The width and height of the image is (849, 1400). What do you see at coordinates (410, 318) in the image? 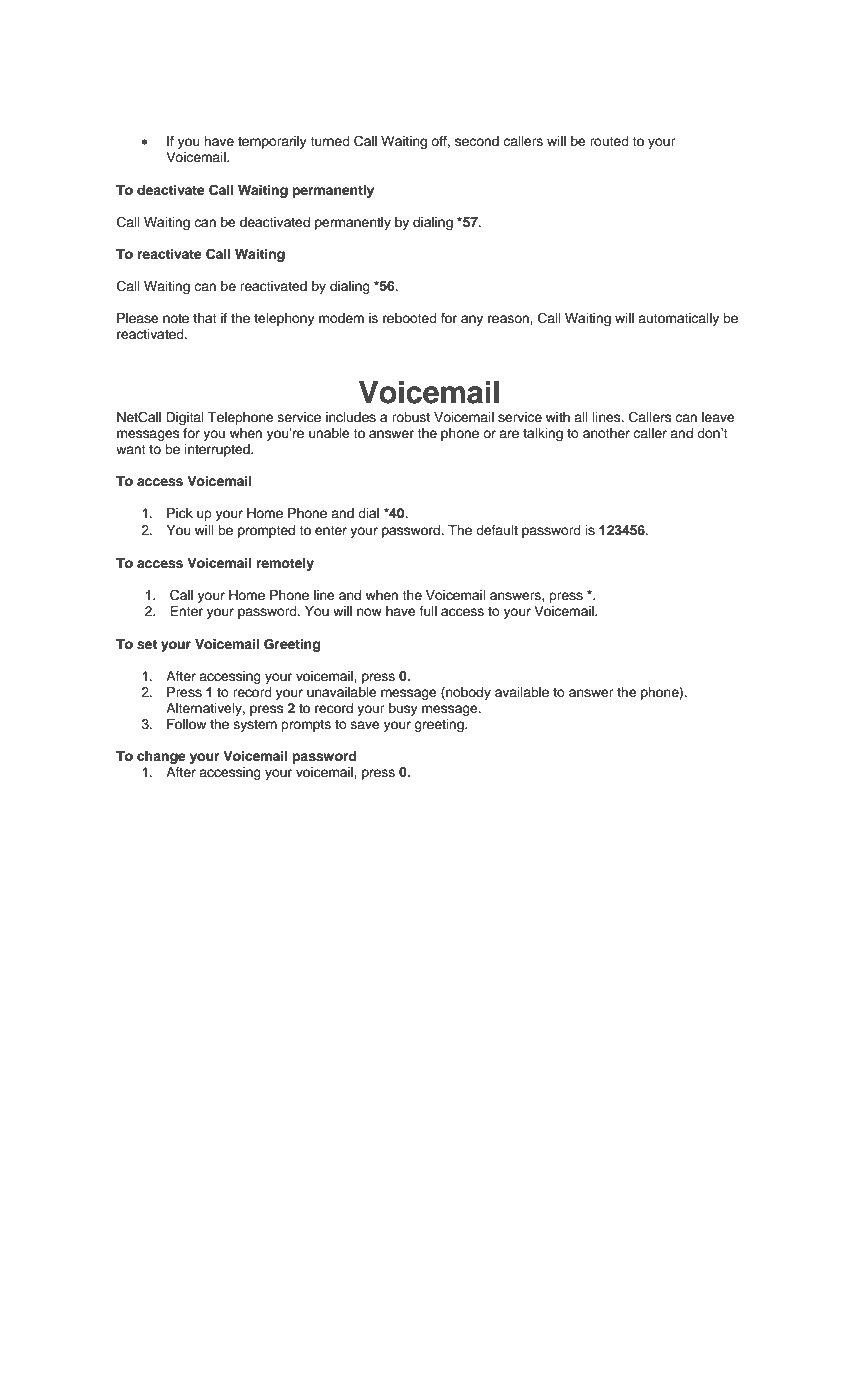
I see `rebooted` at bounding box center [410, 318].
